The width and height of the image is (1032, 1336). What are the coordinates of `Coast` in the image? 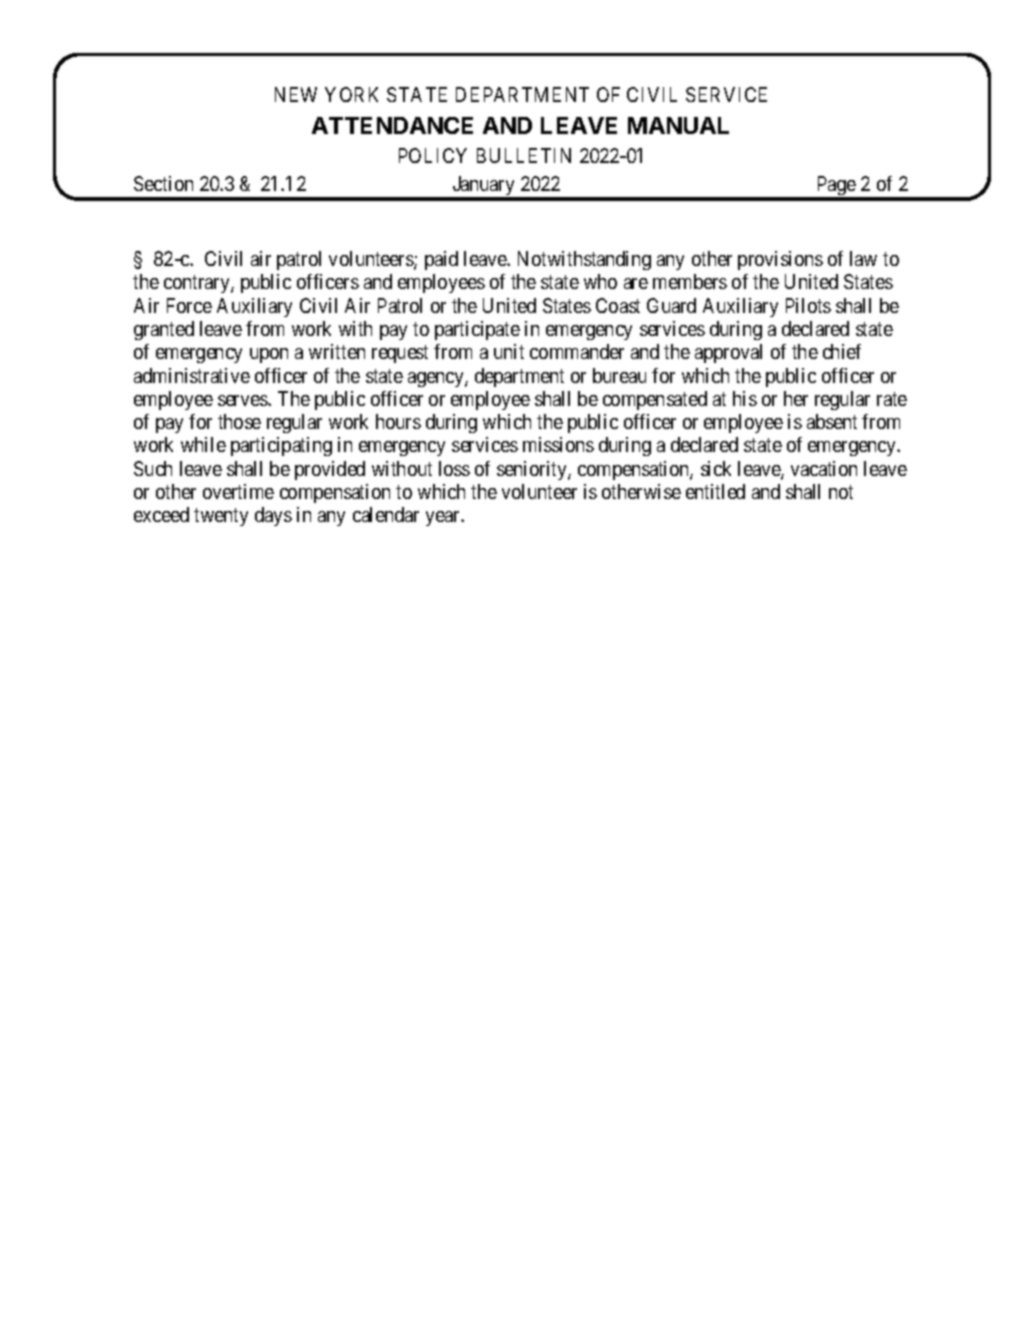 It's located at (618, 305).
